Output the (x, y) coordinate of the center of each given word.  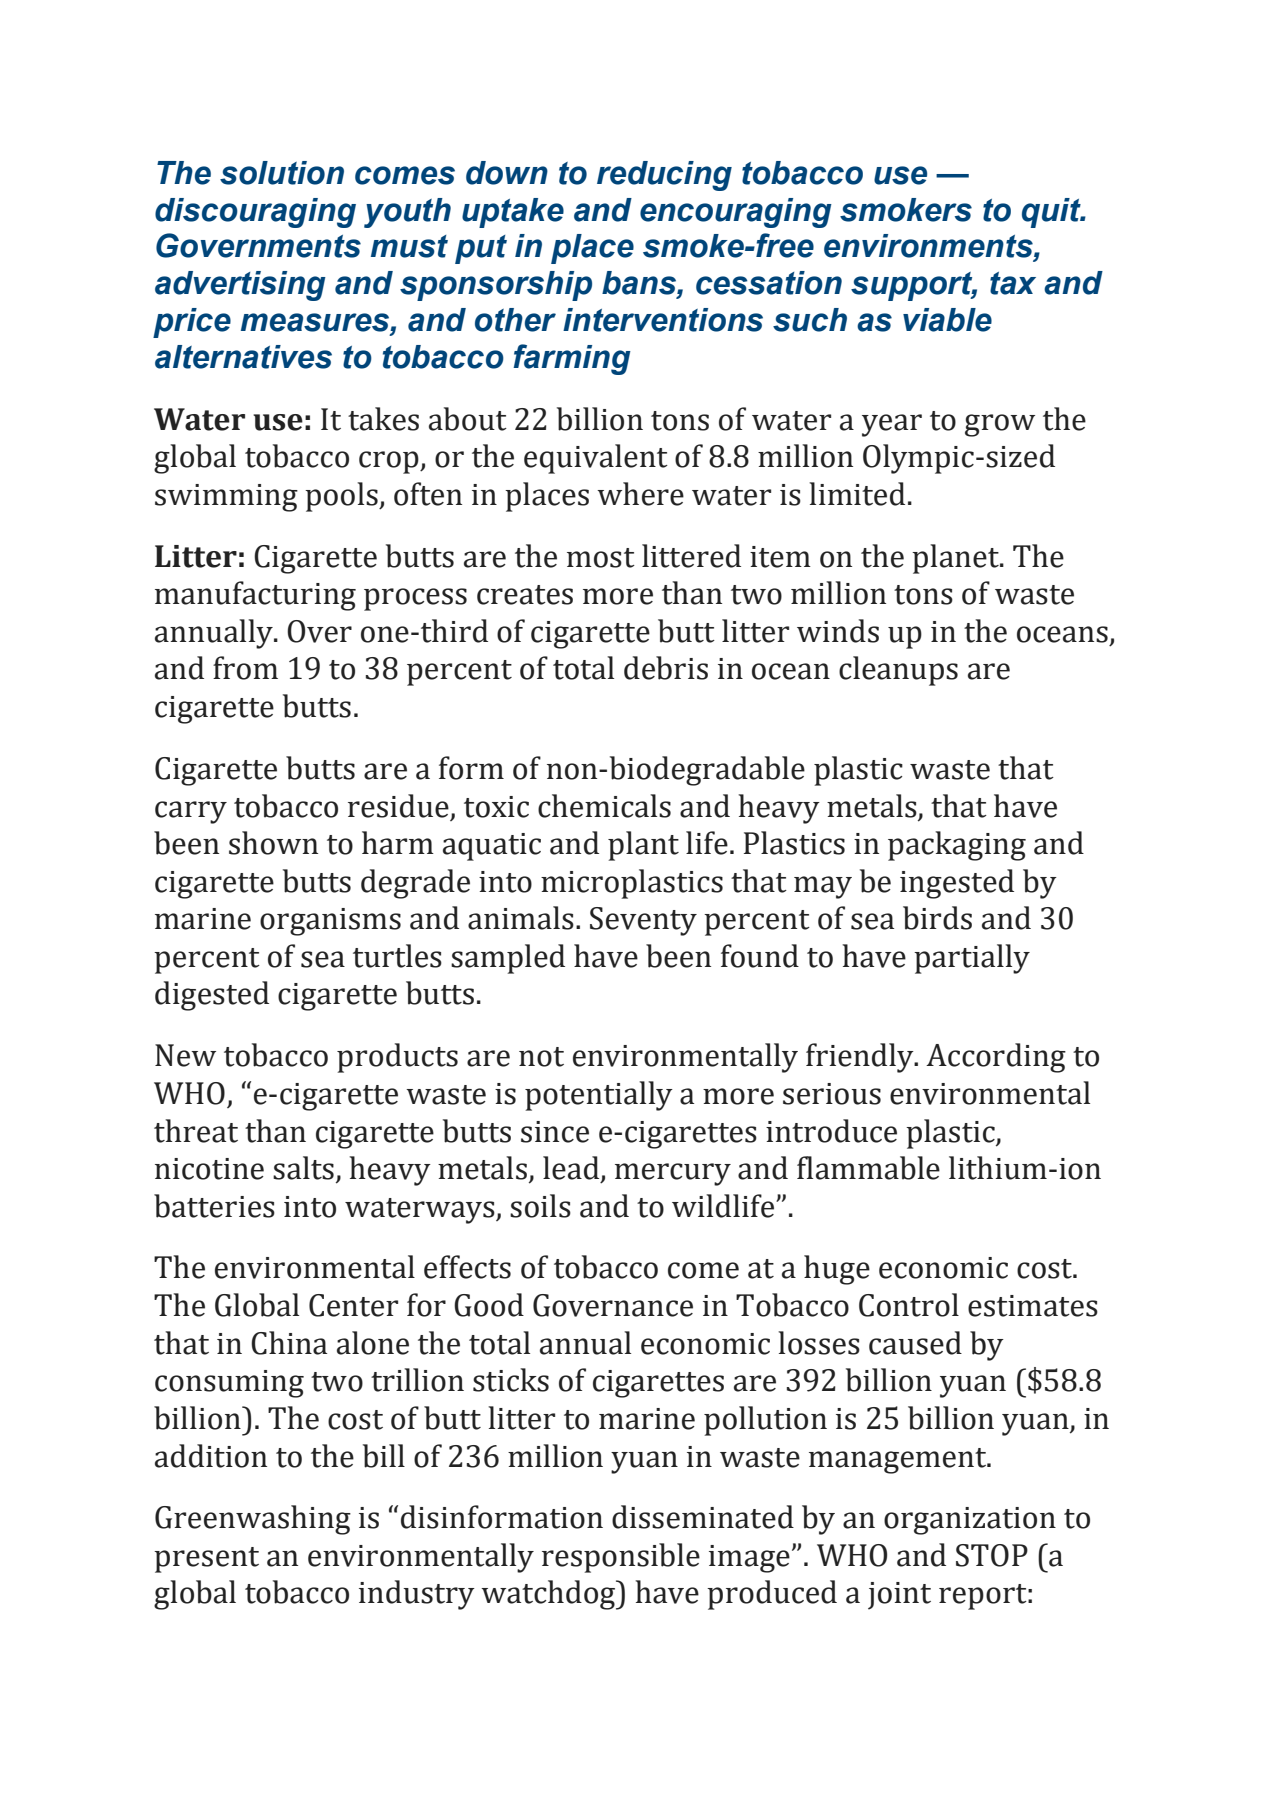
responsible (621, 1558)
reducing (664, 176)
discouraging (255, 213)
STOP (992, 1555)
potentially (599, 1096)
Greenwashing (253, 1520)
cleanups (898, 671)
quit (1052, 213)
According (996, 1058)
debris (666, 668)
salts (303, 1168)
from (245, 668)
